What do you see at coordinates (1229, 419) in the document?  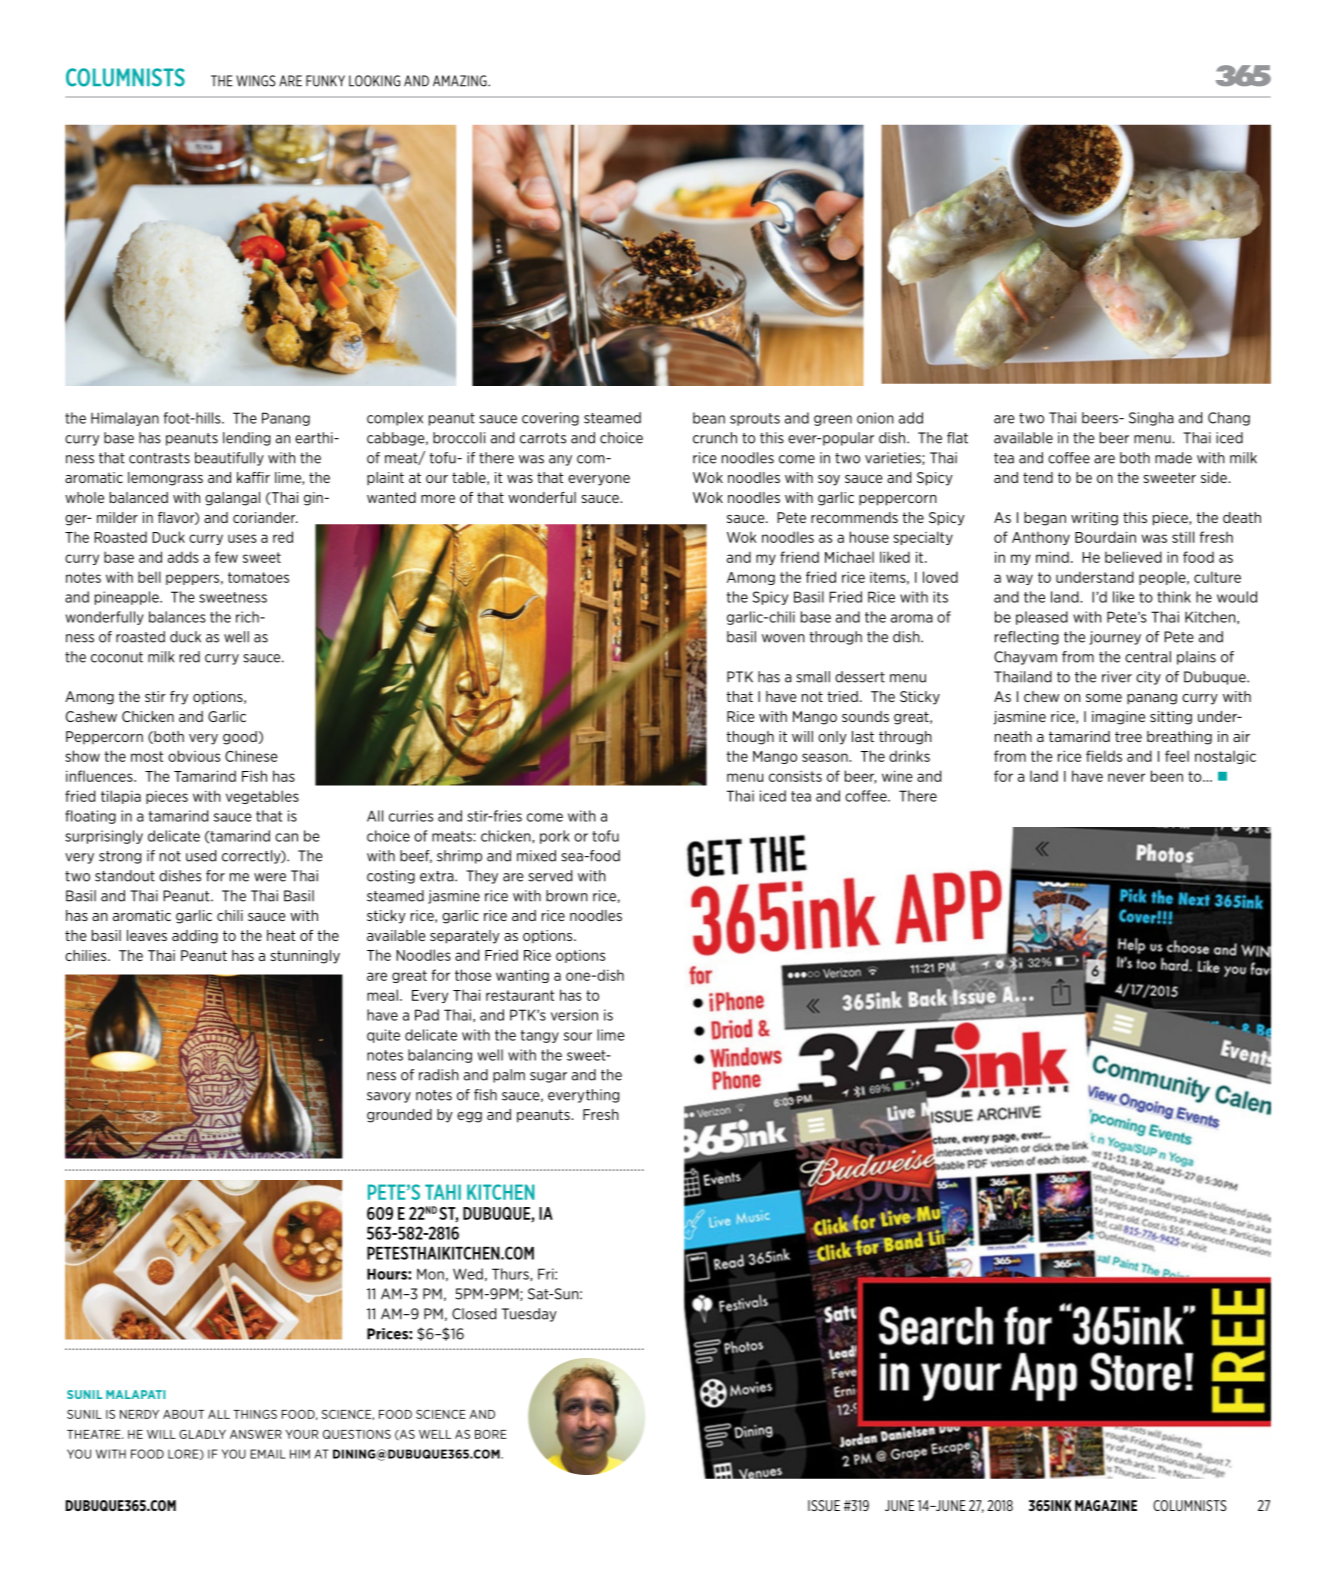 I see `Chang` at bounding box center [1229, 419].
